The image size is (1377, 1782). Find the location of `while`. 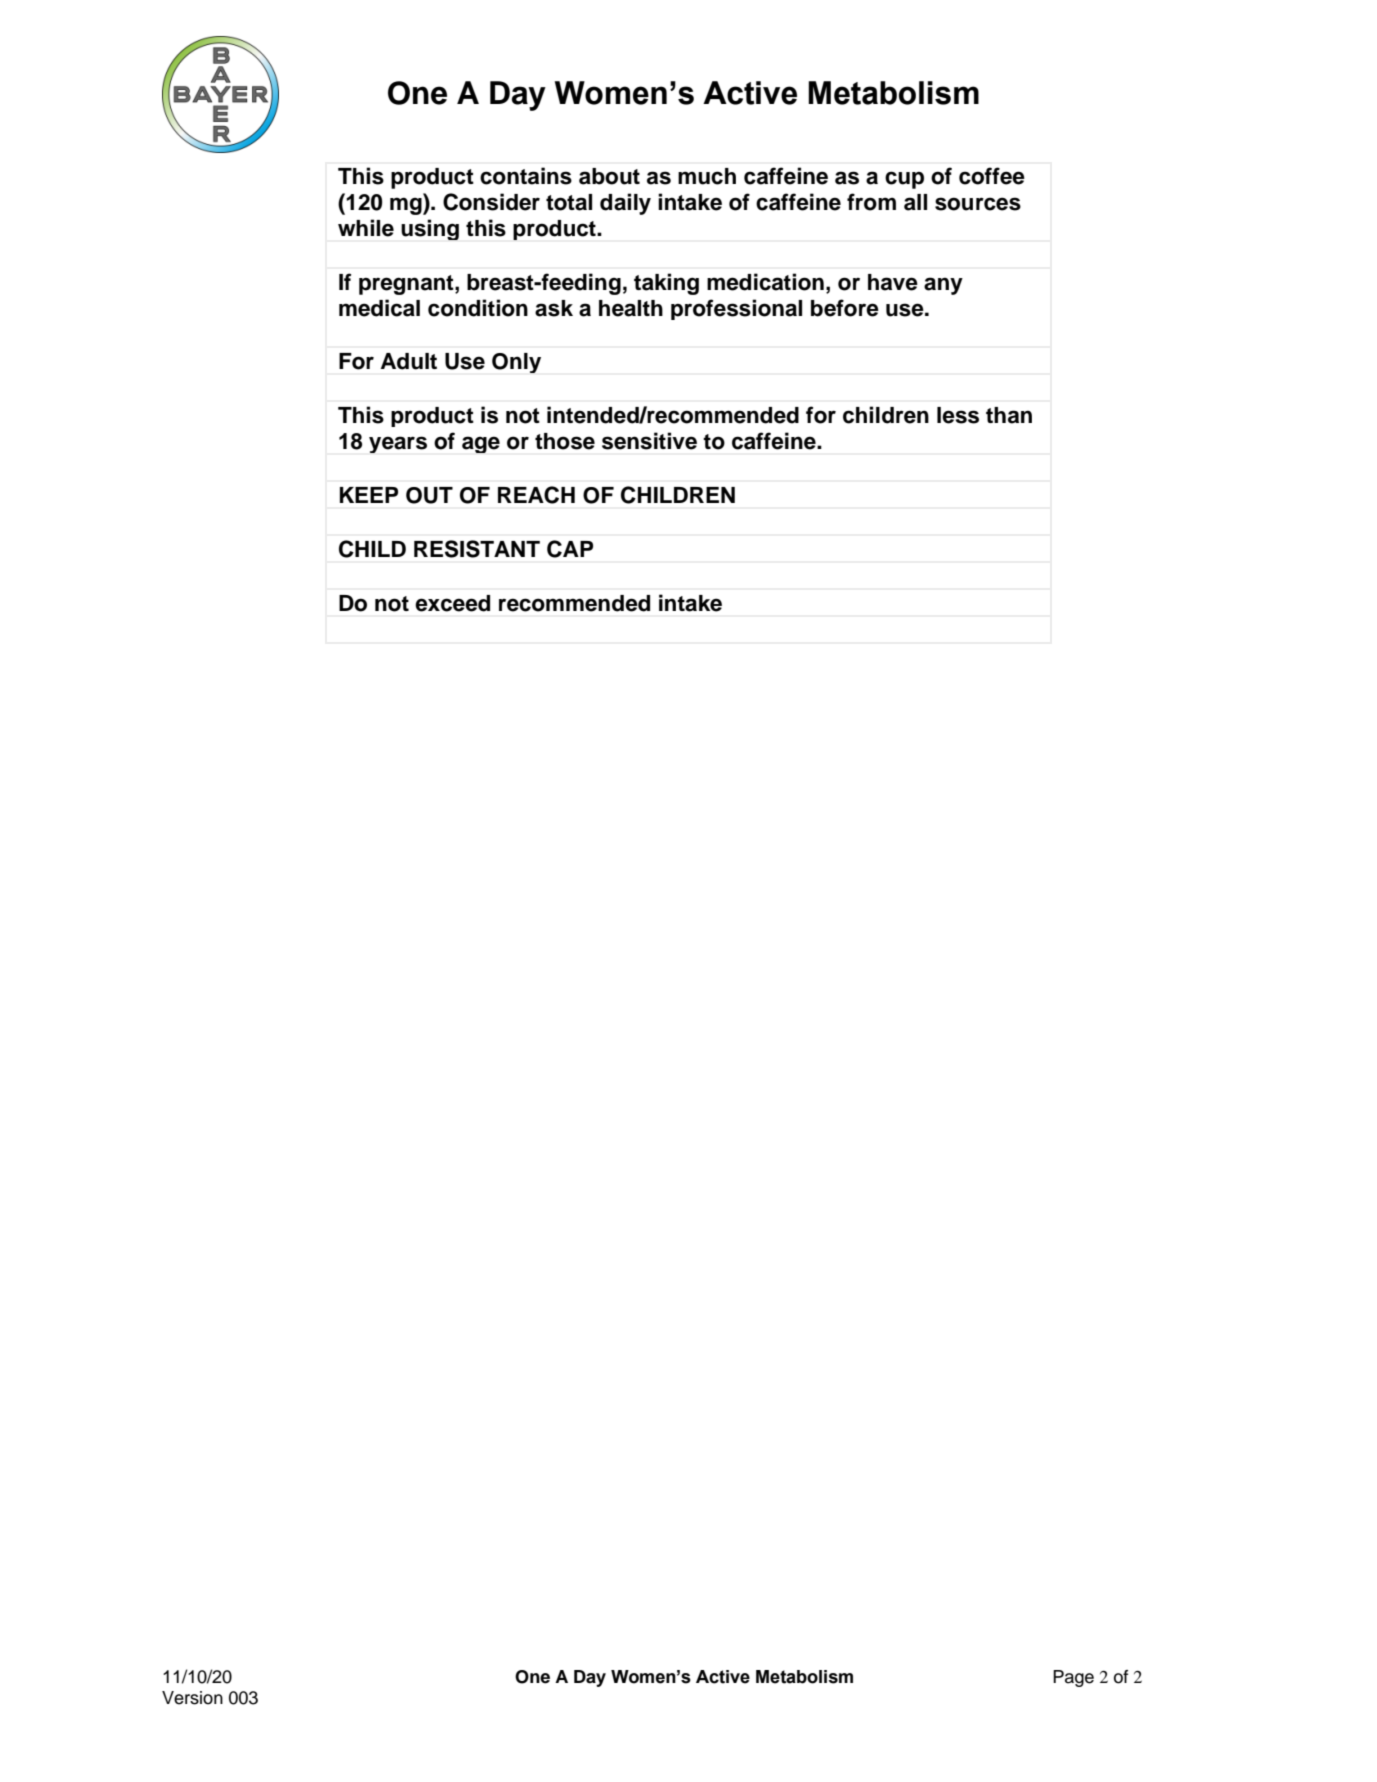

while is located at coordinates (366, 228).
